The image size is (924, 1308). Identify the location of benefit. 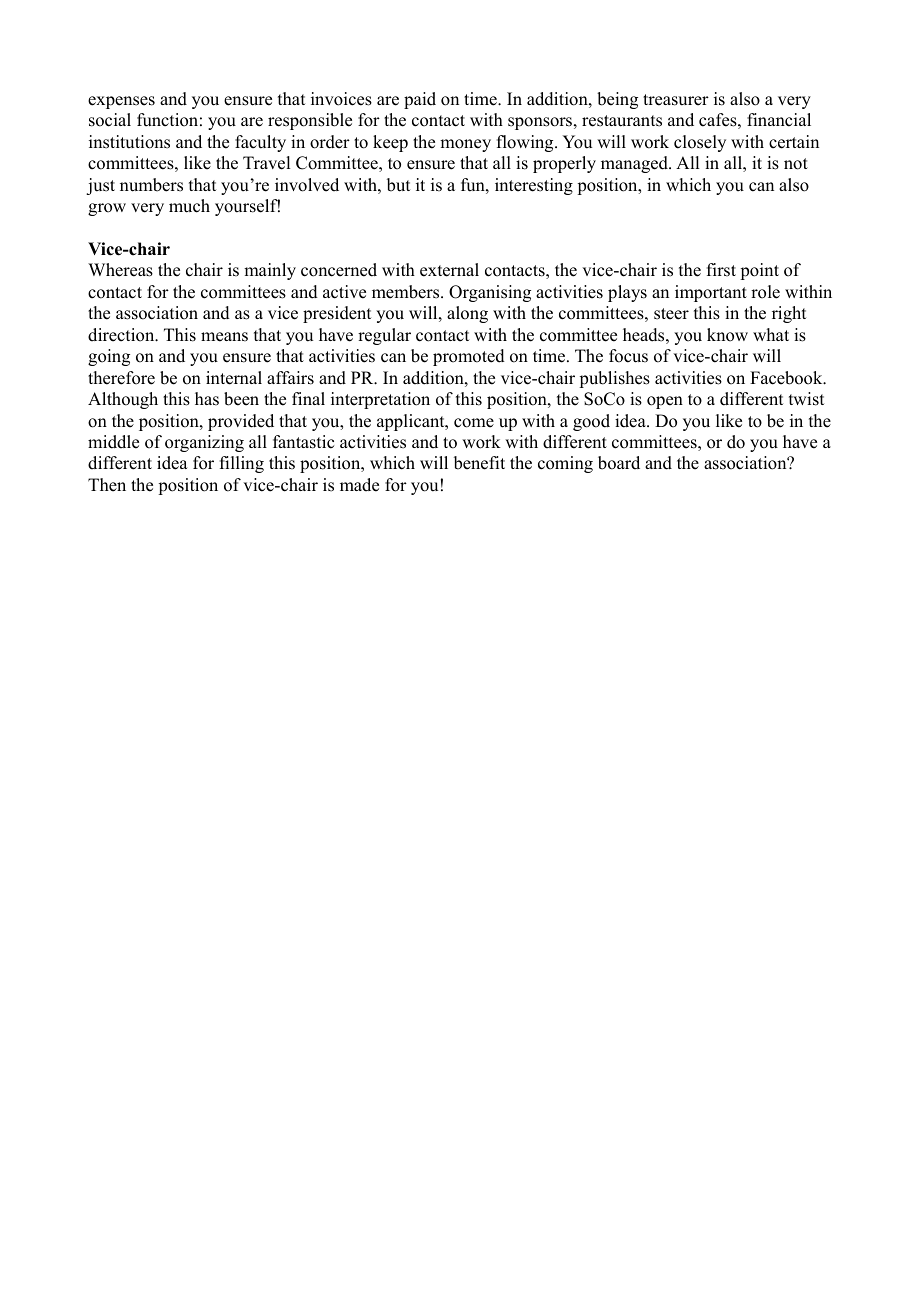
(479, 463).
